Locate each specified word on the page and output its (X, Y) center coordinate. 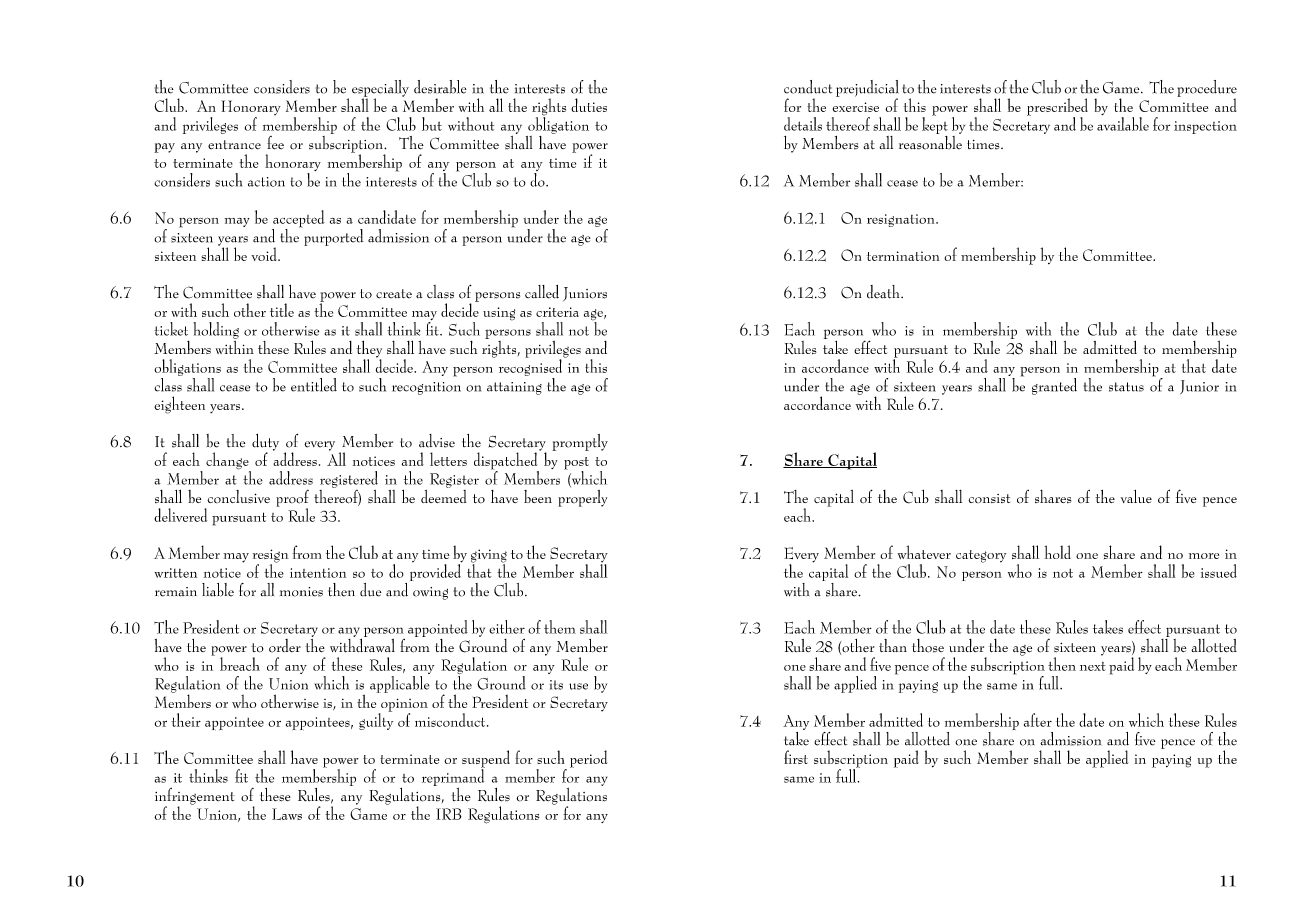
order (285, 645)
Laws (287, 814)
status (1126, 387)
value (1136, 496)
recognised (532, 368)
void (265, 254)
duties (589, 105)
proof (292, 499)
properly (582, 498)
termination (903, 256)
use (578, 686)
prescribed (1057, 108)
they (369, 350)
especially (380, 89)
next (1093, 666)
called (542, 292)
